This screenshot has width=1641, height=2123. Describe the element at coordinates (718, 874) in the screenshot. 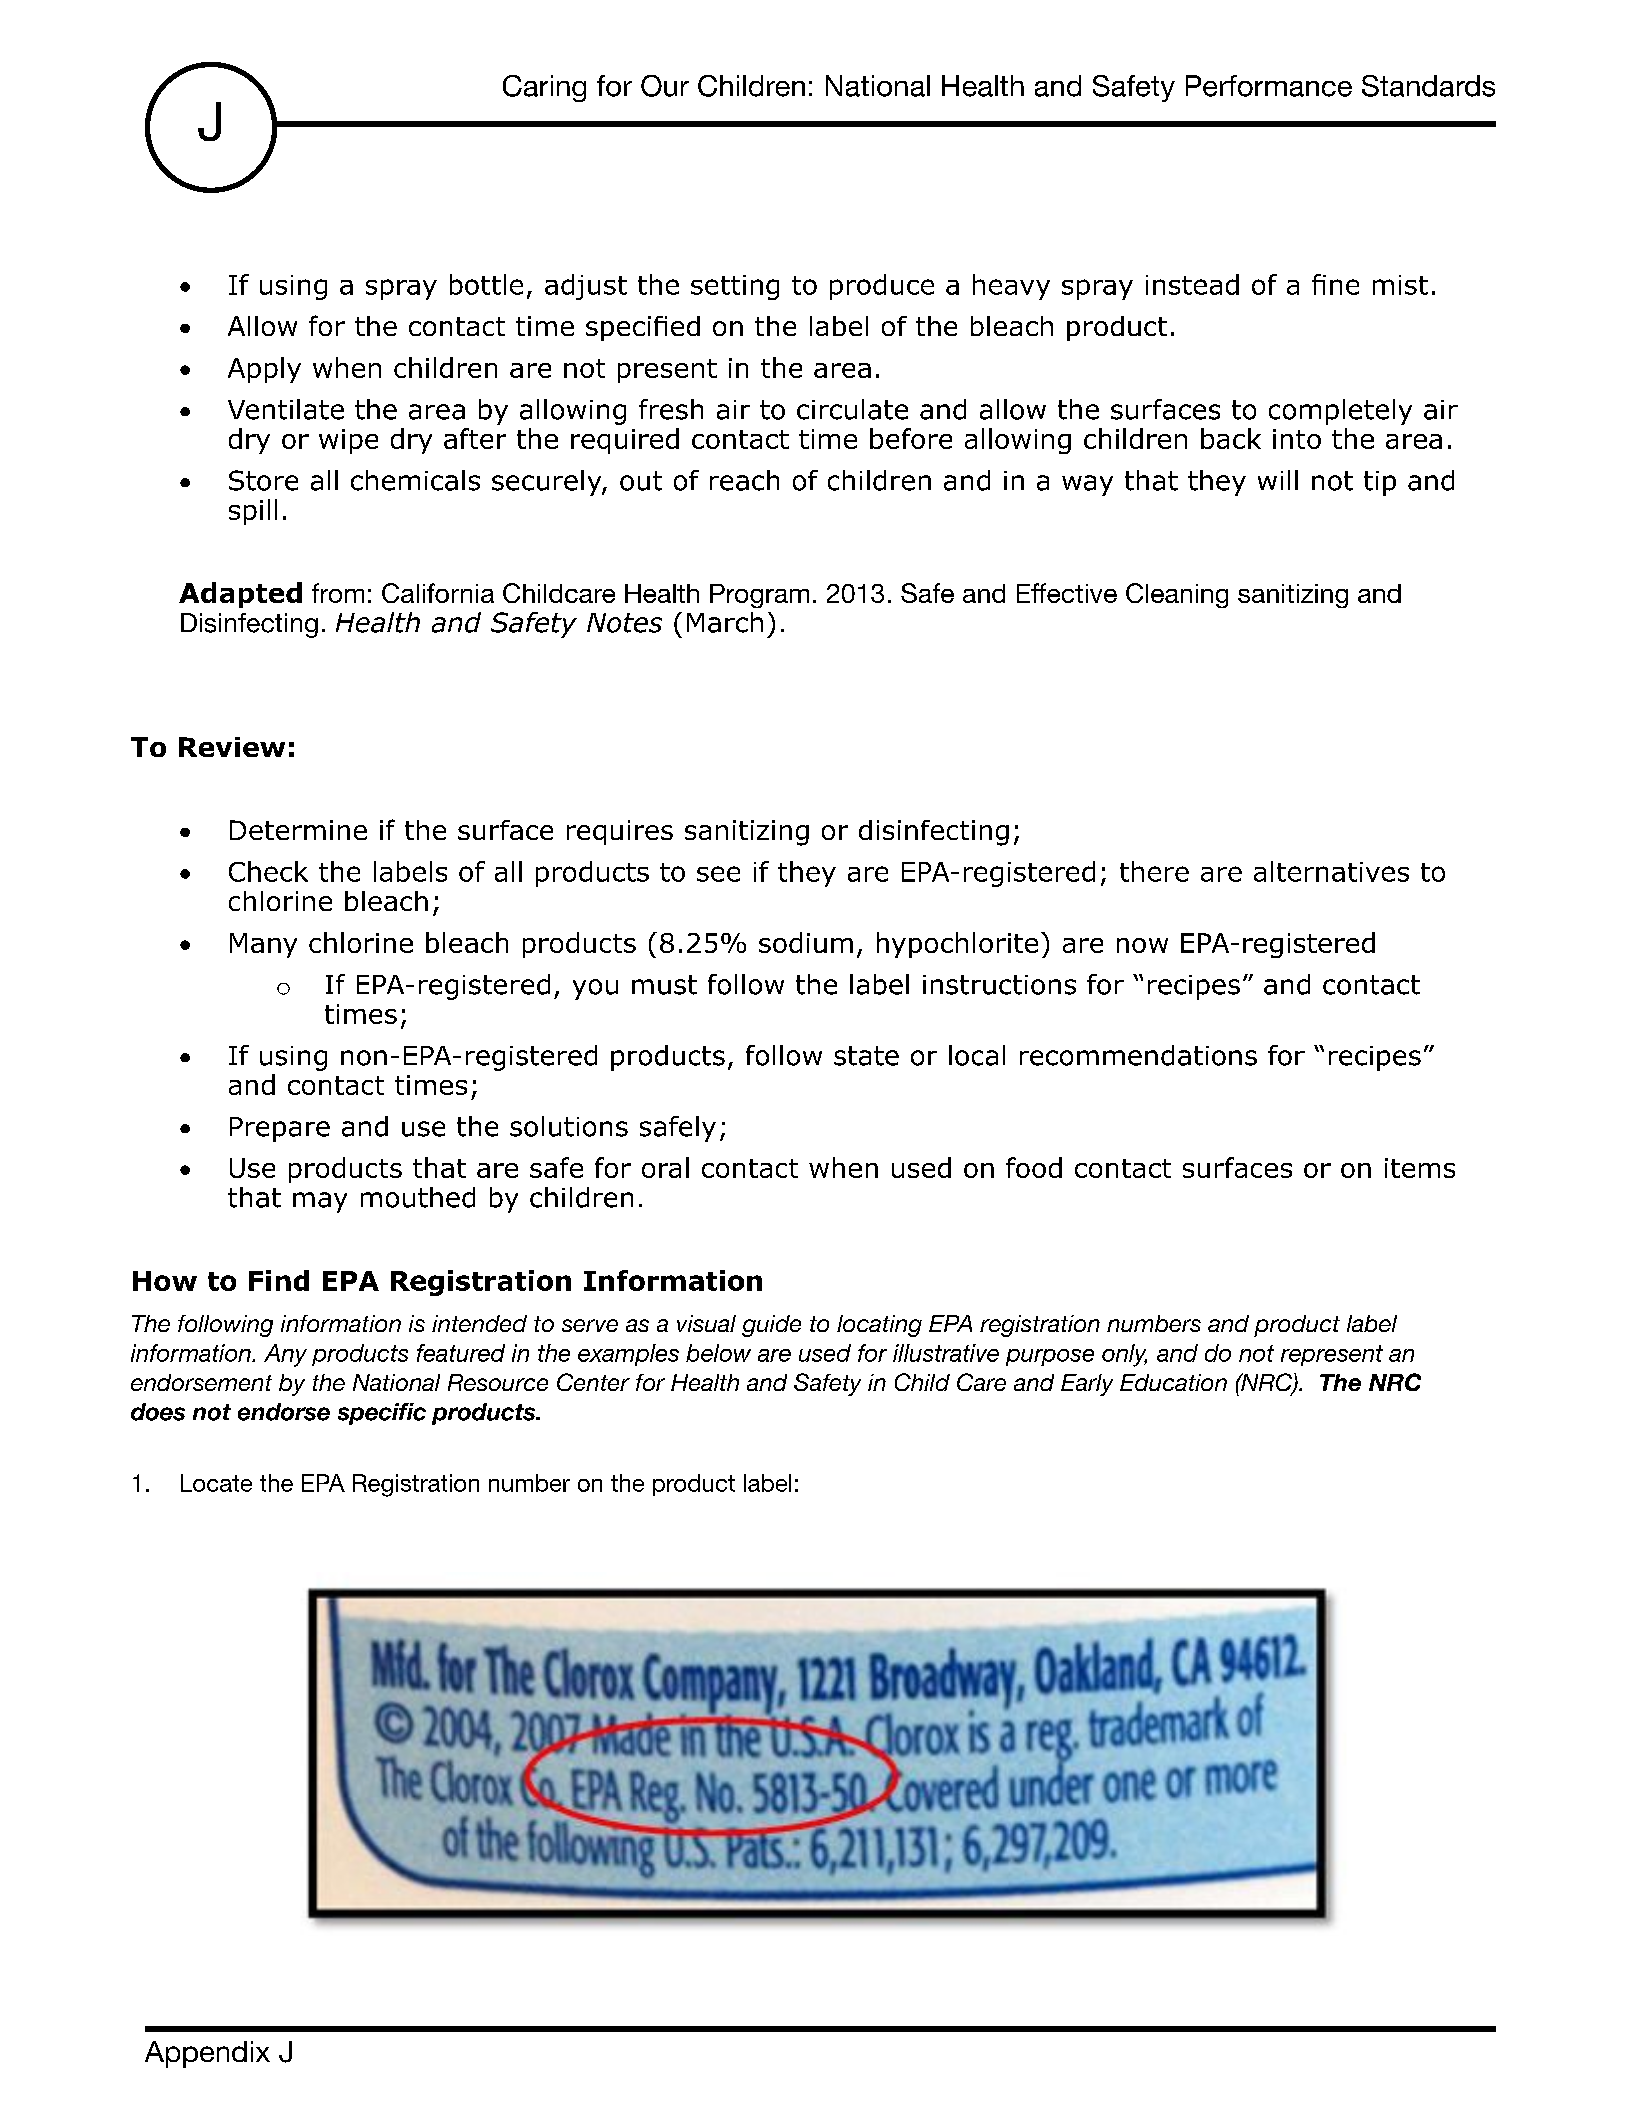

I see `see` at that location.
